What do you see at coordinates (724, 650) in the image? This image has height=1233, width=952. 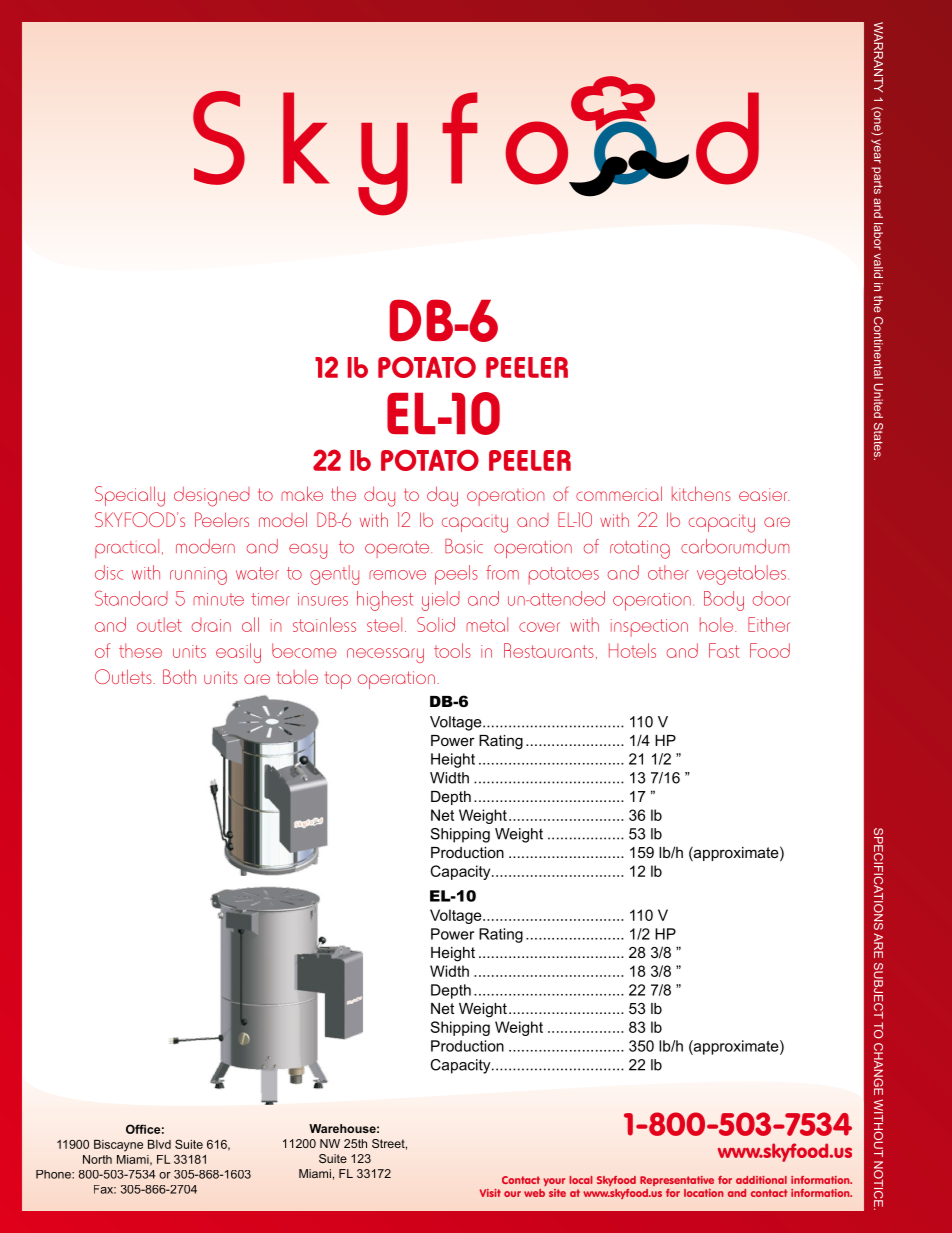 I see `Fast` at bounding box center [724, 650].
